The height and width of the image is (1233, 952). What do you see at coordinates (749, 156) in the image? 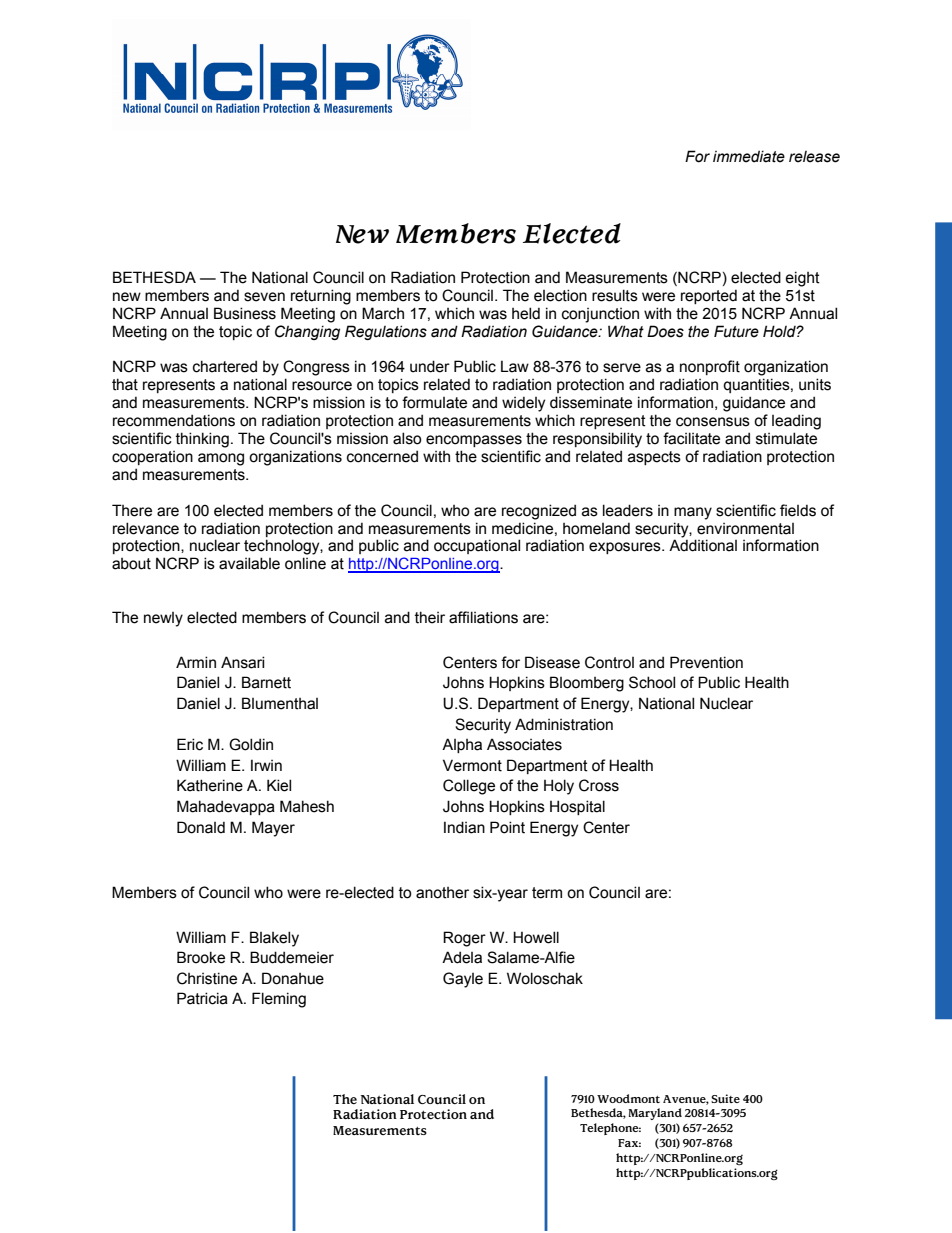
I see `immediate` at bounding box center [749, 156].
